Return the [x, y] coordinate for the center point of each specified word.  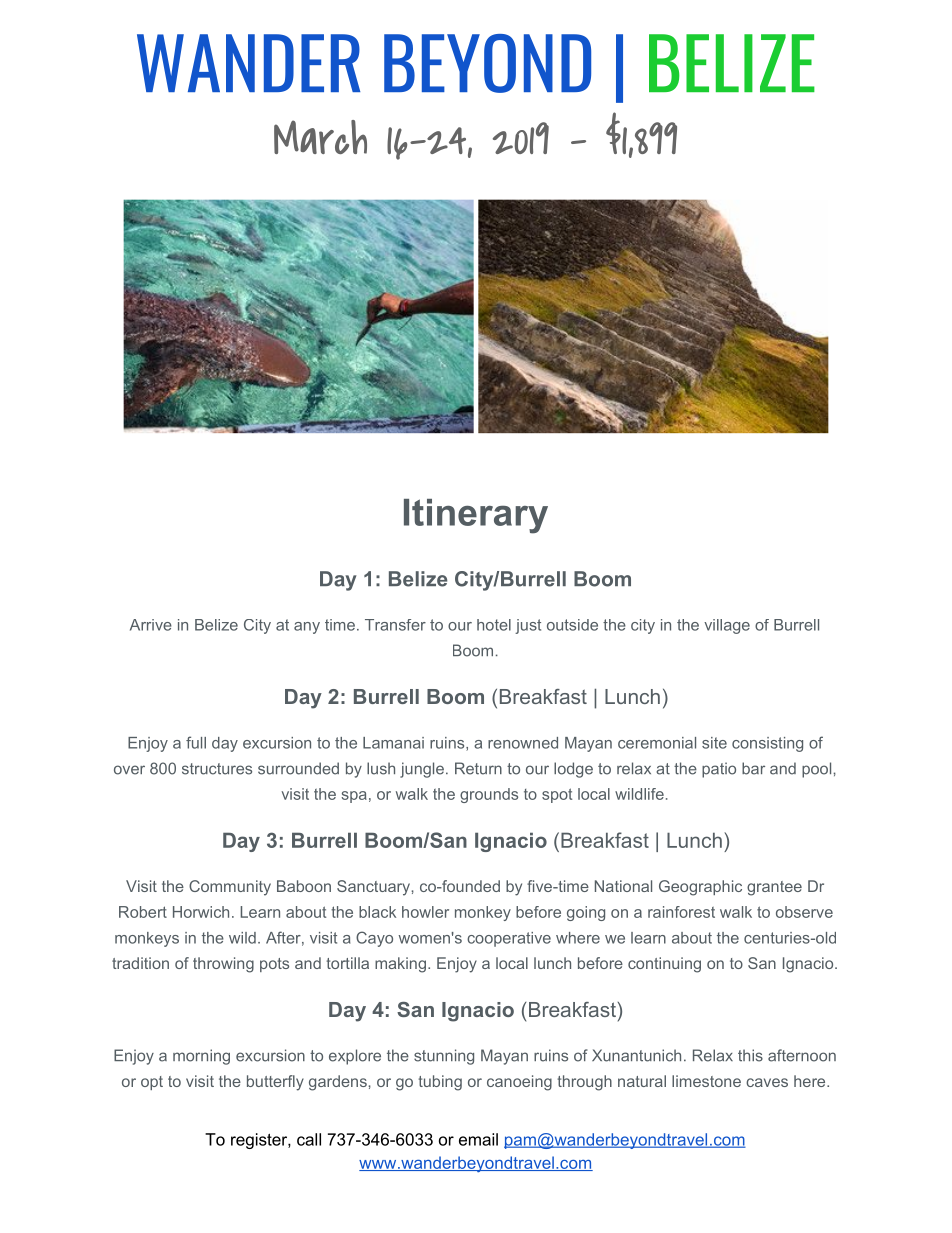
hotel [494, 625]
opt [152, 1083]
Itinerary [476, 516]
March [320, 137]
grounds [489, 795]
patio [719, 770]
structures [217, 769]
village [727, 626]
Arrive [151, 625]
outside [572, 625]
